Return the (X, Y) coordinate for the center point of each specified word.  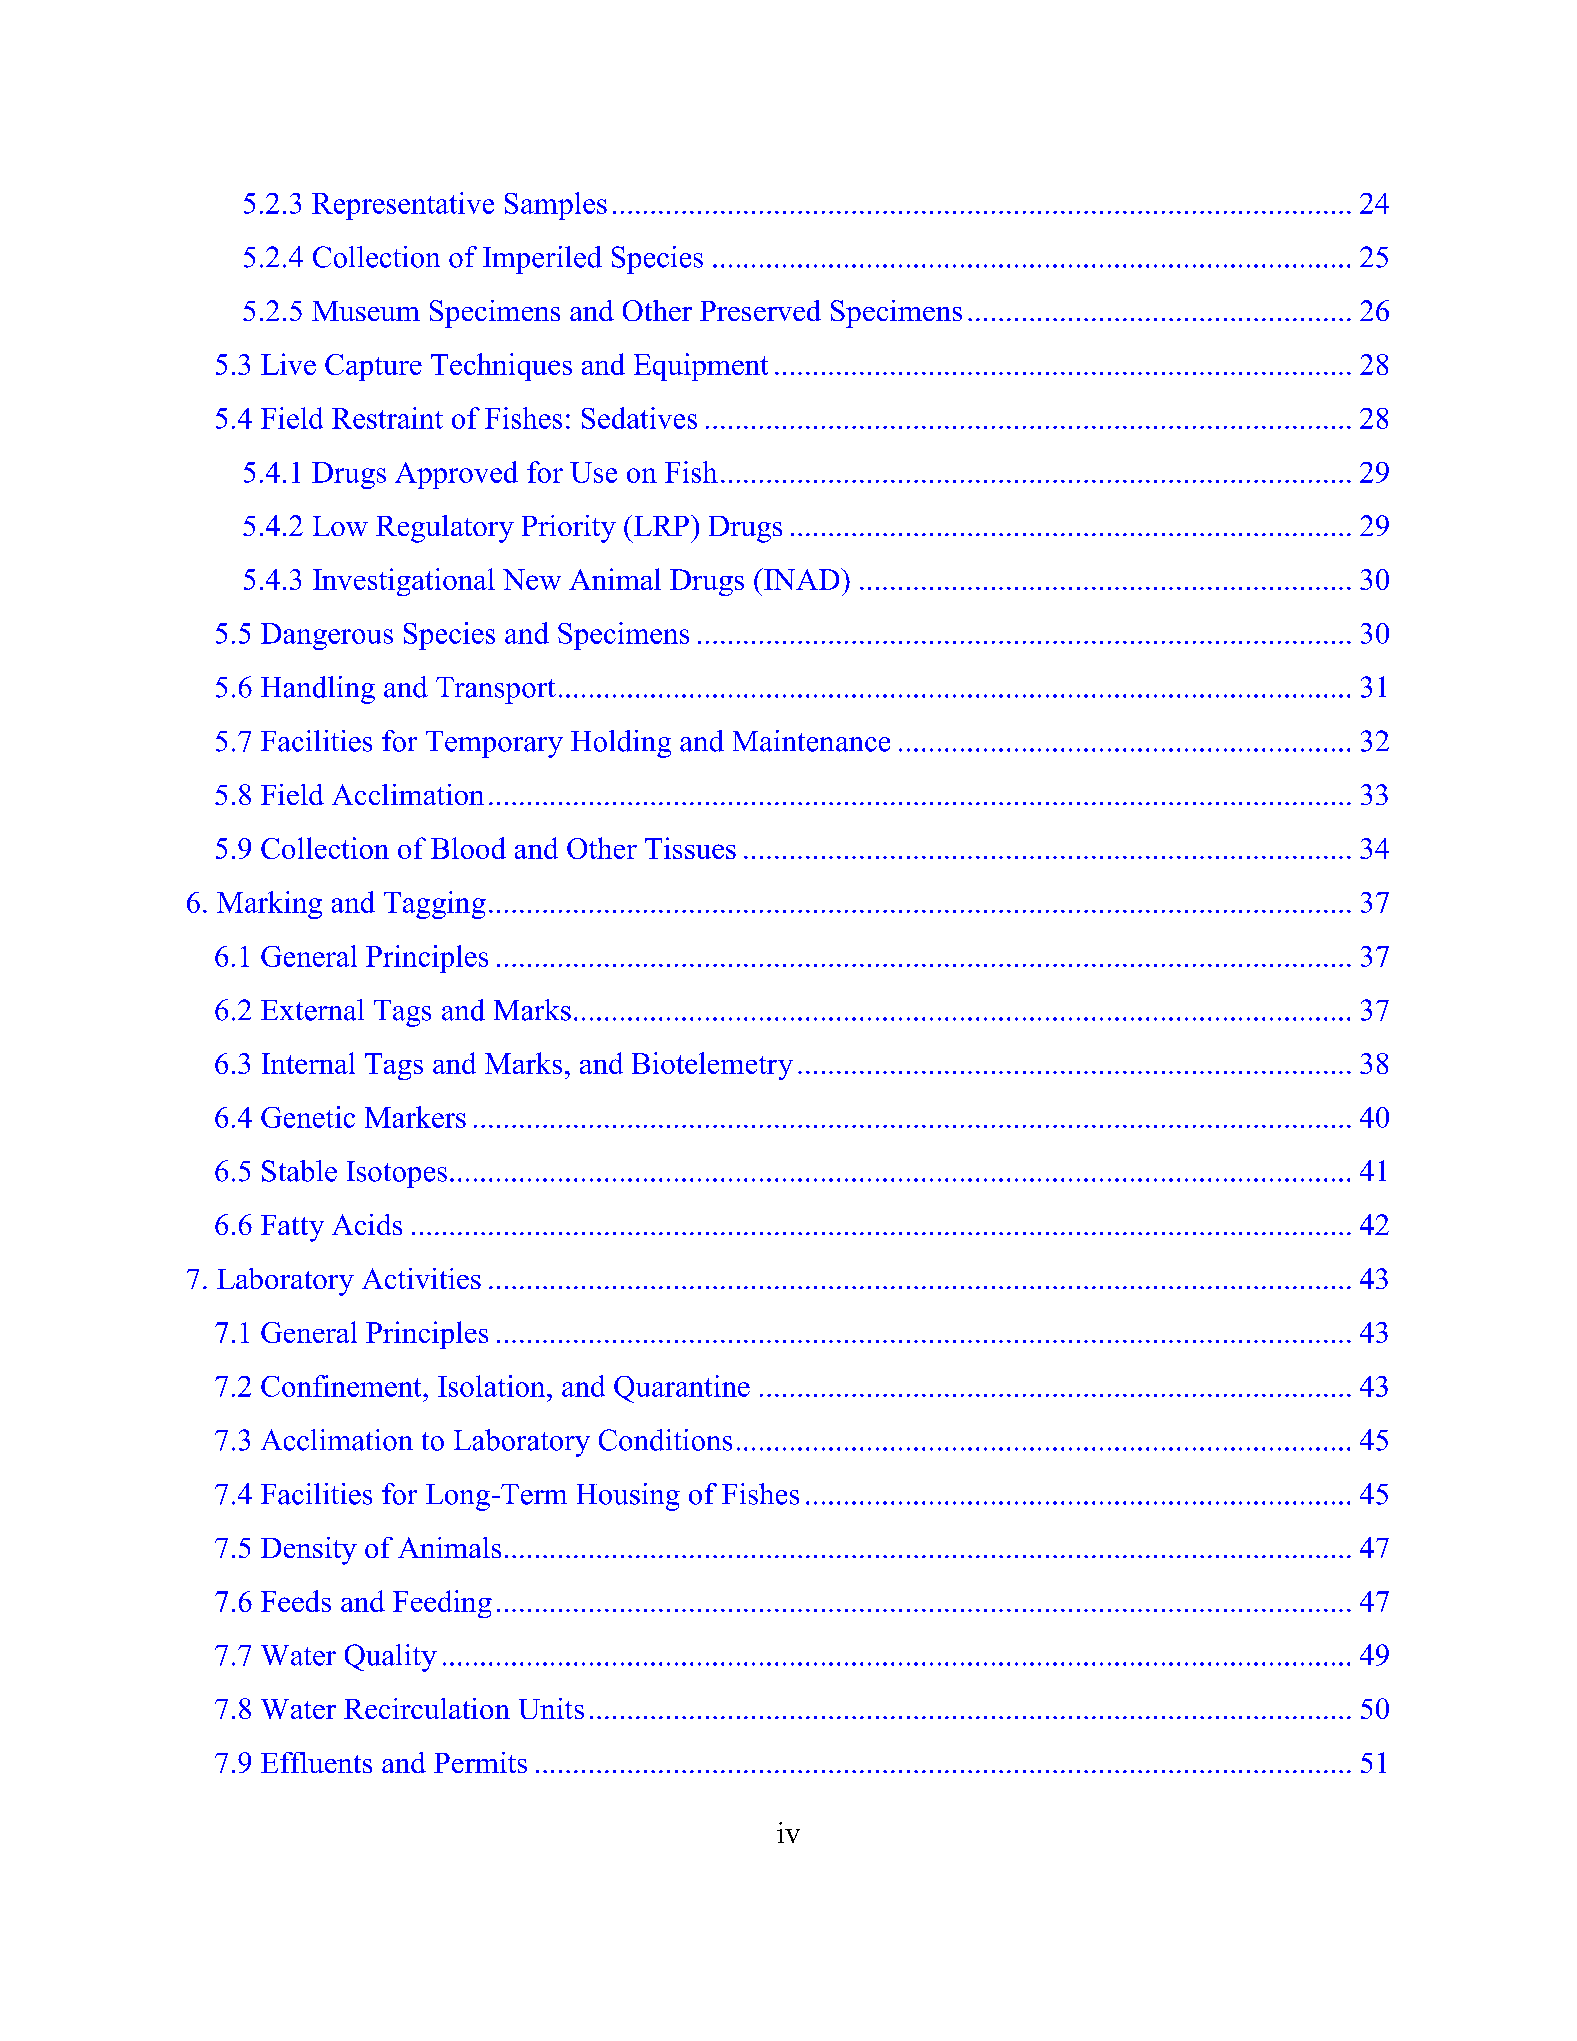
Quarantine (682, 1389)
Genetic (308, 1117)
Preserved (760, 310)
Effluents (316, 1762)
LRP (661, 526)
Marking (269, 905)
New (532, 579)
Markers (415, 1117)
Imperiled (542, 260)
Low (340, 526)
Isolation (493, 1386)
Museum (366, 311)
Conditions (665, 1440)
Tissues (690, 848)
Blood (468, 848)
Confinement (342, 1386)
